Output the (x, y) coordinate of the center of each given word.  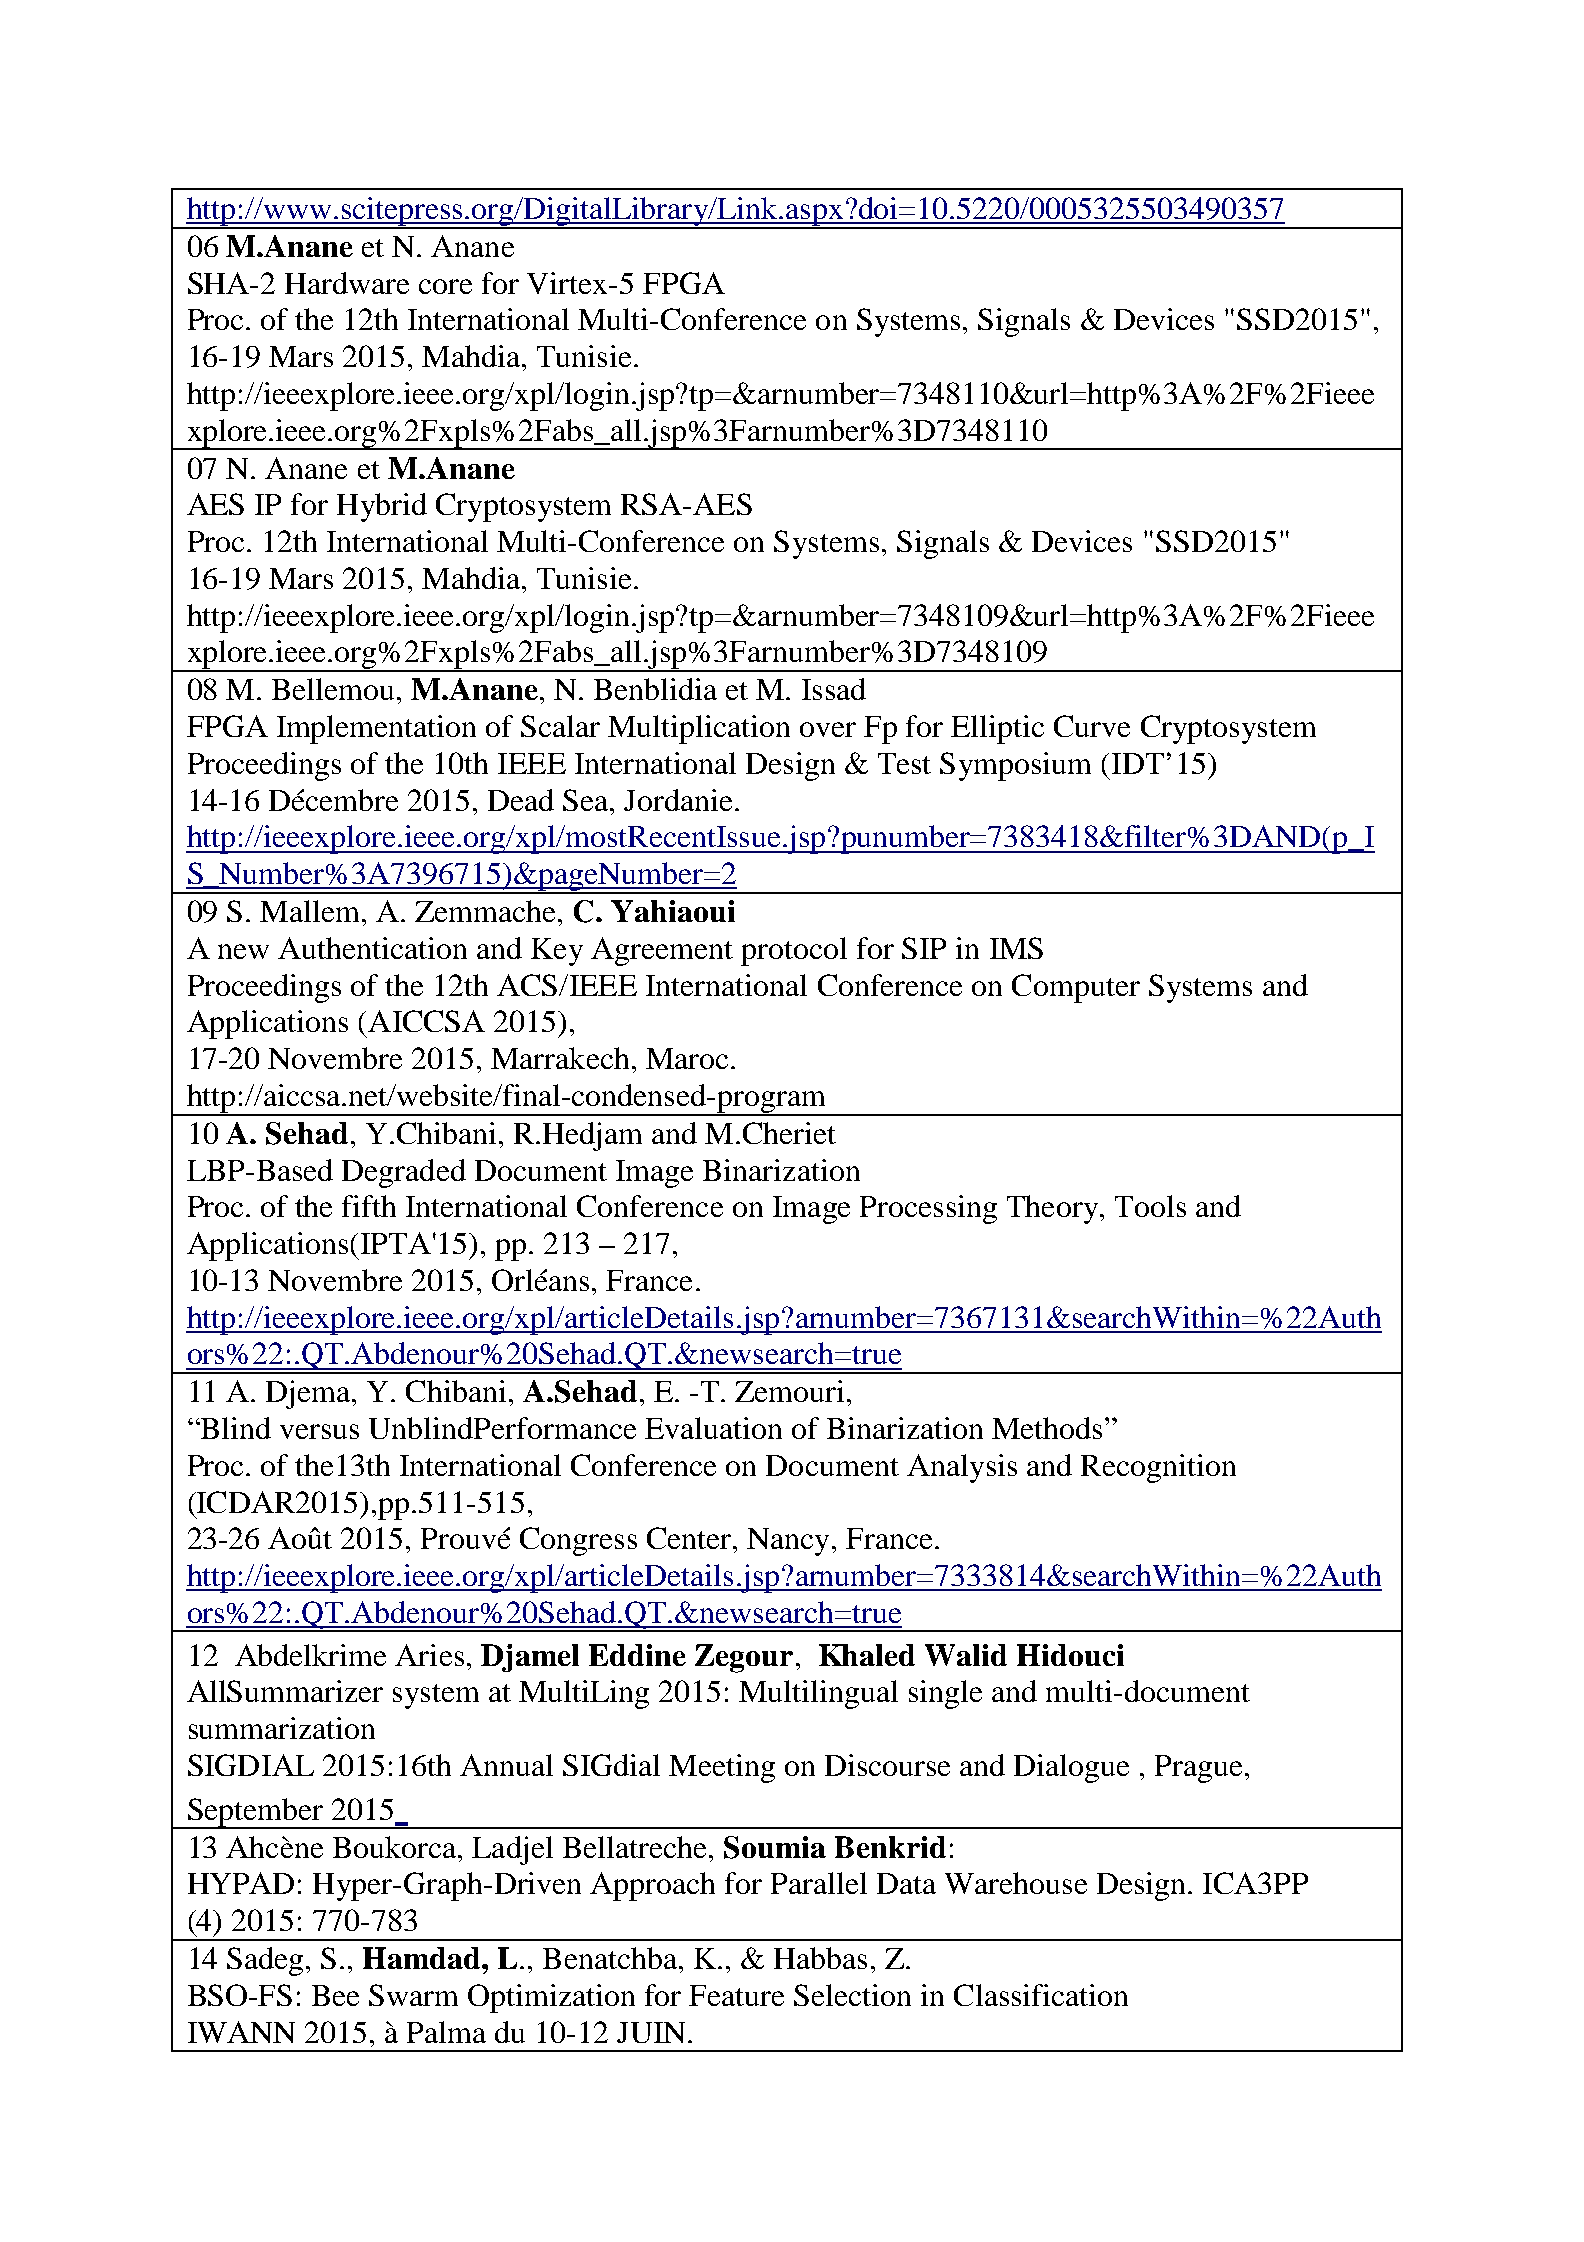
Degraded (404, 1173)
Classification (1041, 1995)
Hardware (347, 283)
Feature (736, 1995)
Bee (335, 1995)
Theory (1054, 1209)
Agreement (662, 951)
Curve (1092, 726)
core (445, 286)
